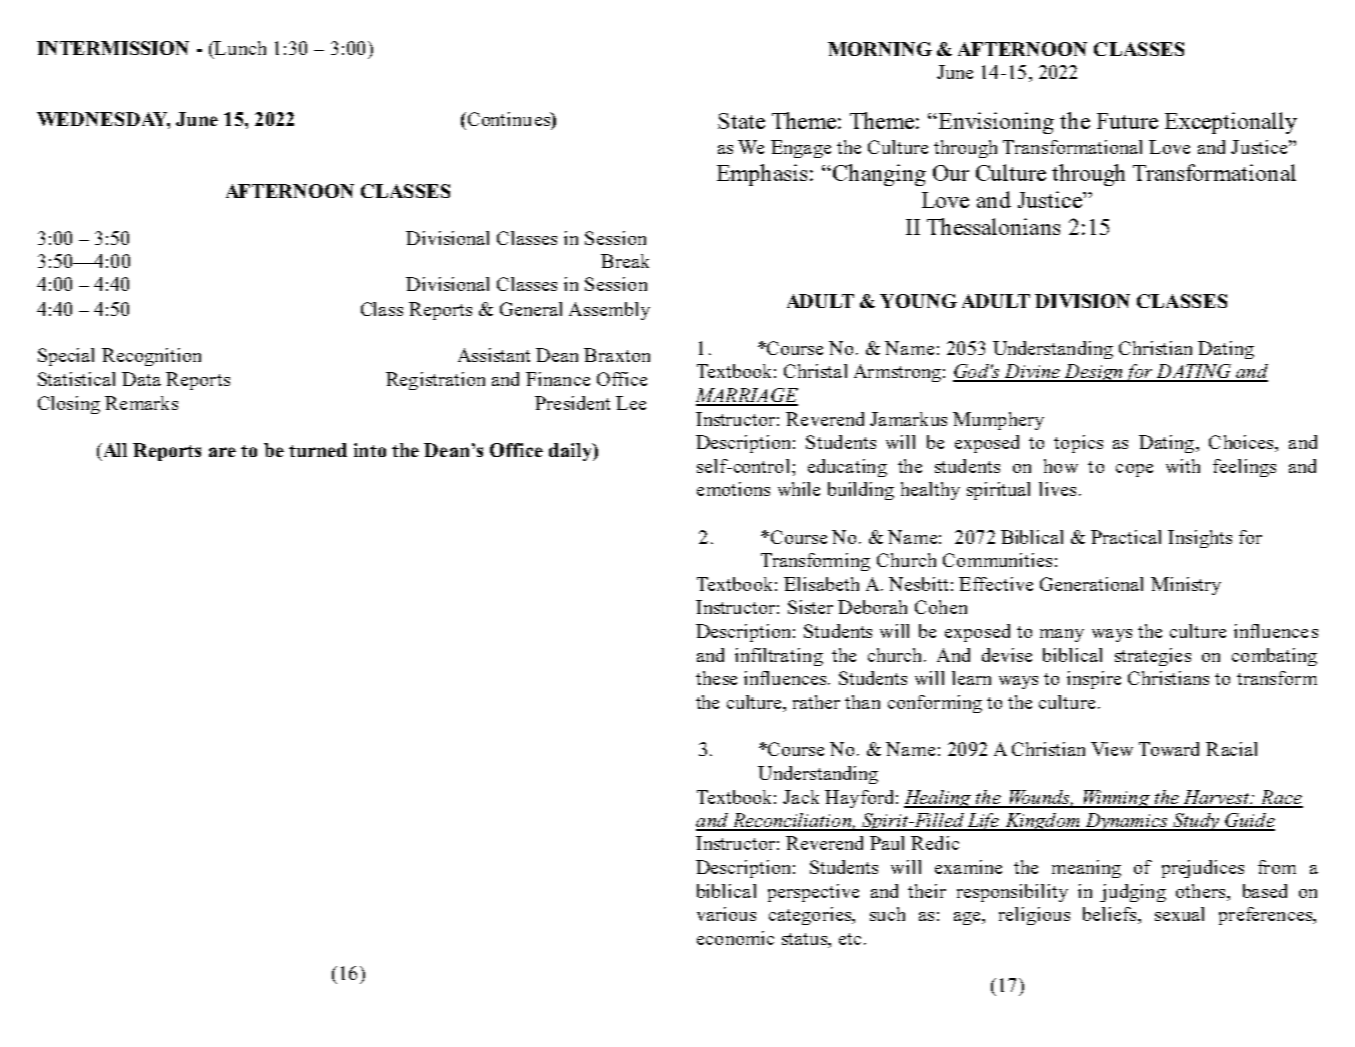 Image resolution: width=1355 pixels, height=1047 pixels. What do you see at coordinates (741, 121) in the screenshot?
I see `State` at bounding box center [741, 121].
